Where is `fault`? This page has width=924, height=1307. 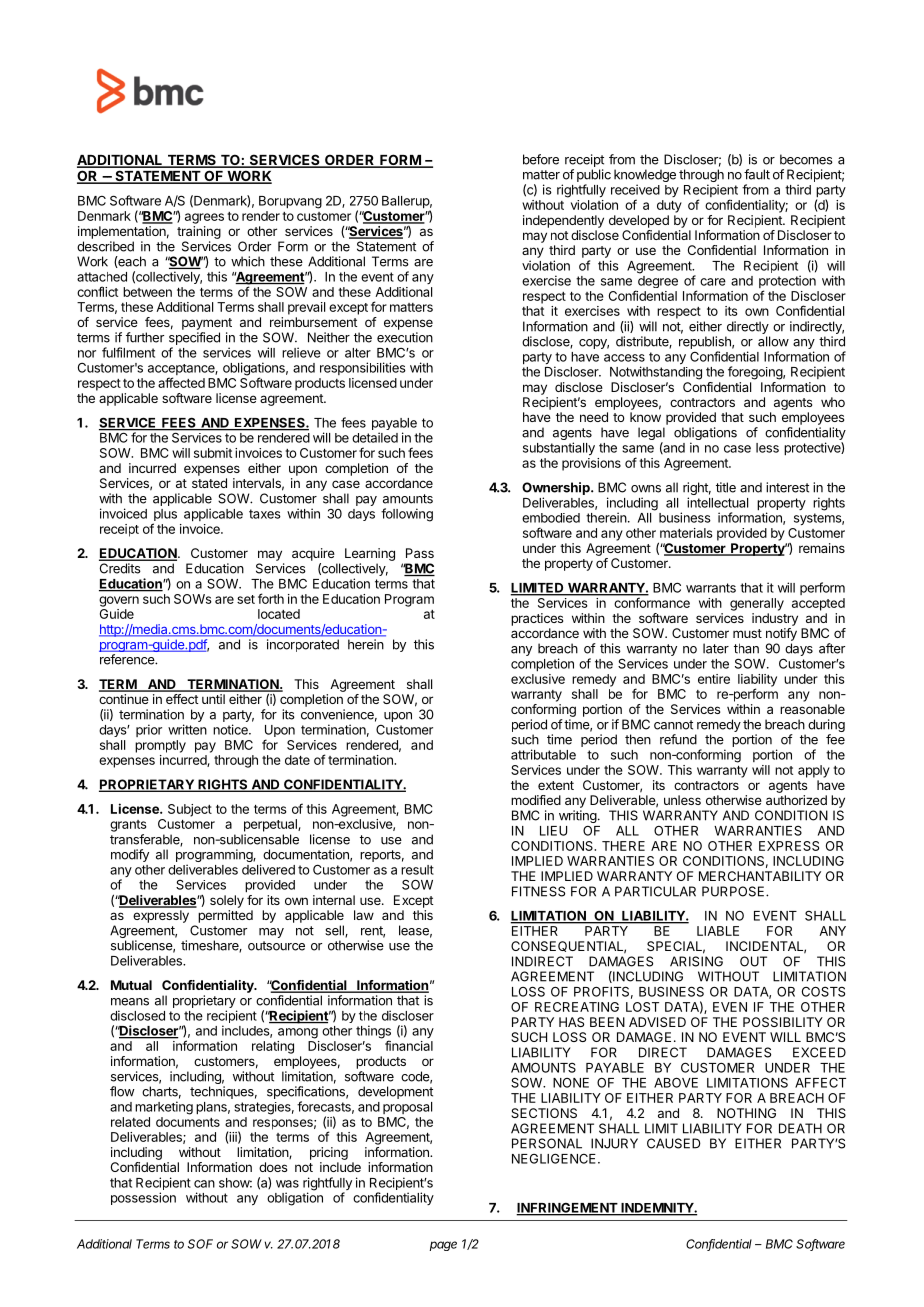 fault is located at coordinates (757, 174).
